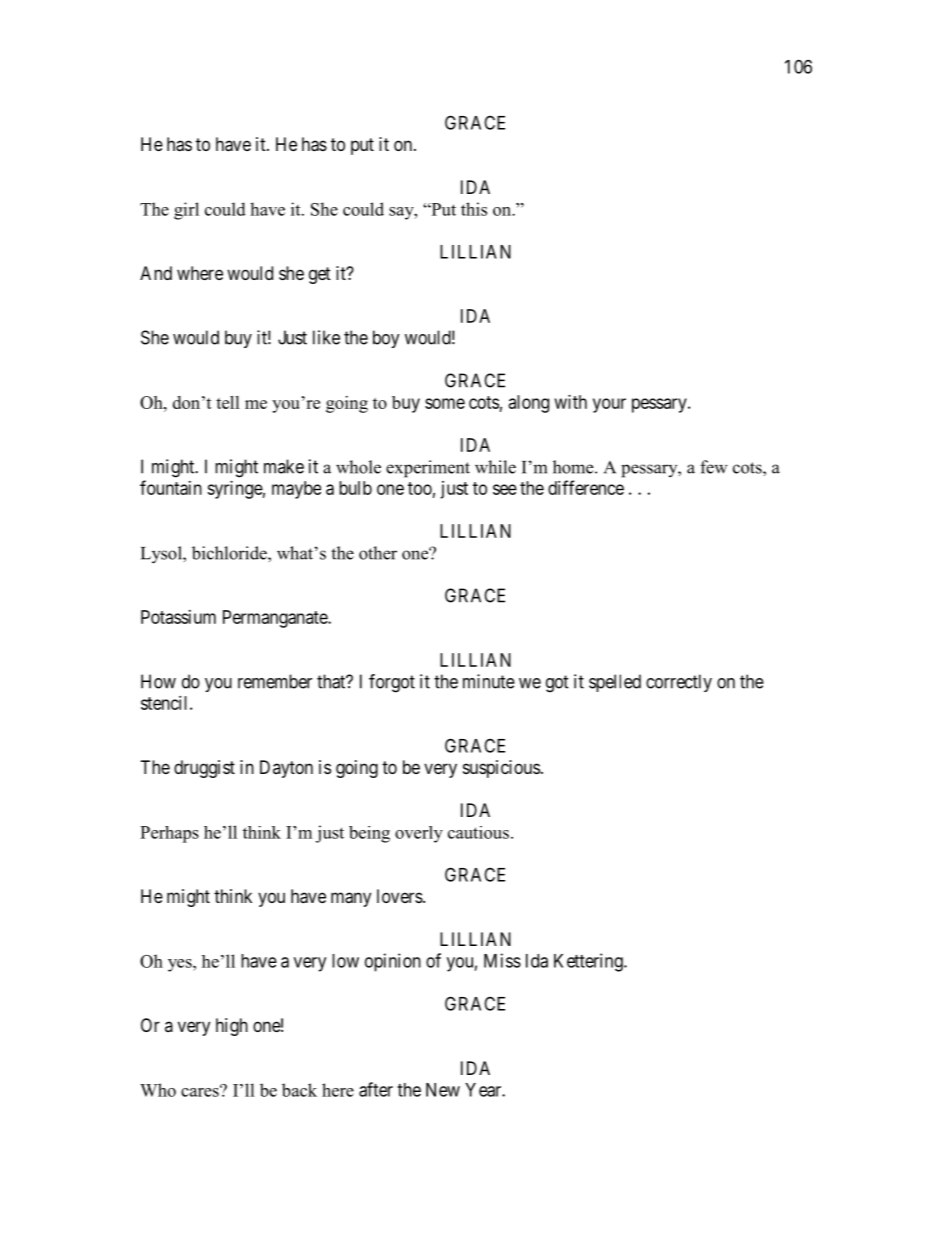 Image resolution: width=952 pixels, height=1233 pixels. I want to click on high, so click(232, 1027).
